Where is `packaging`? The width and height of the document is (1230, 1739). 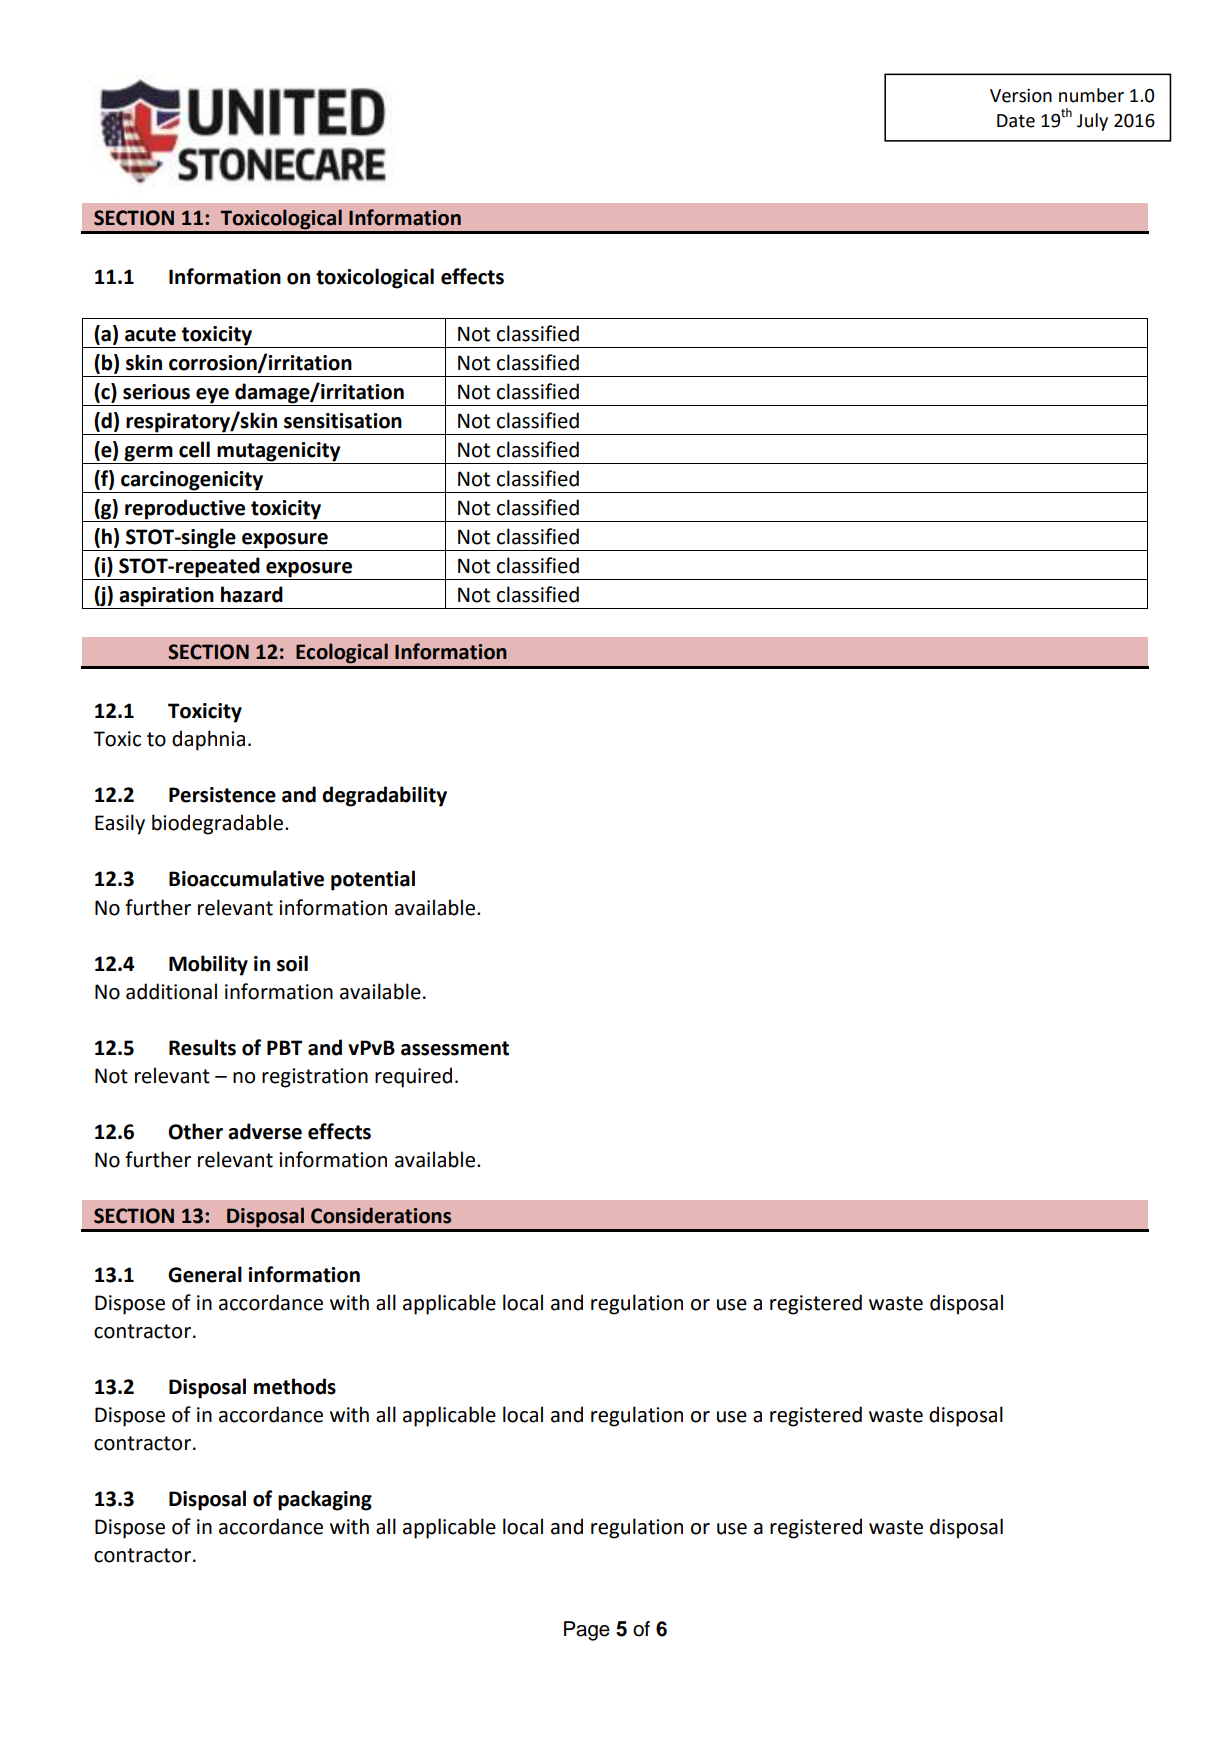
packaging is located at coordinates (325, 1500).
